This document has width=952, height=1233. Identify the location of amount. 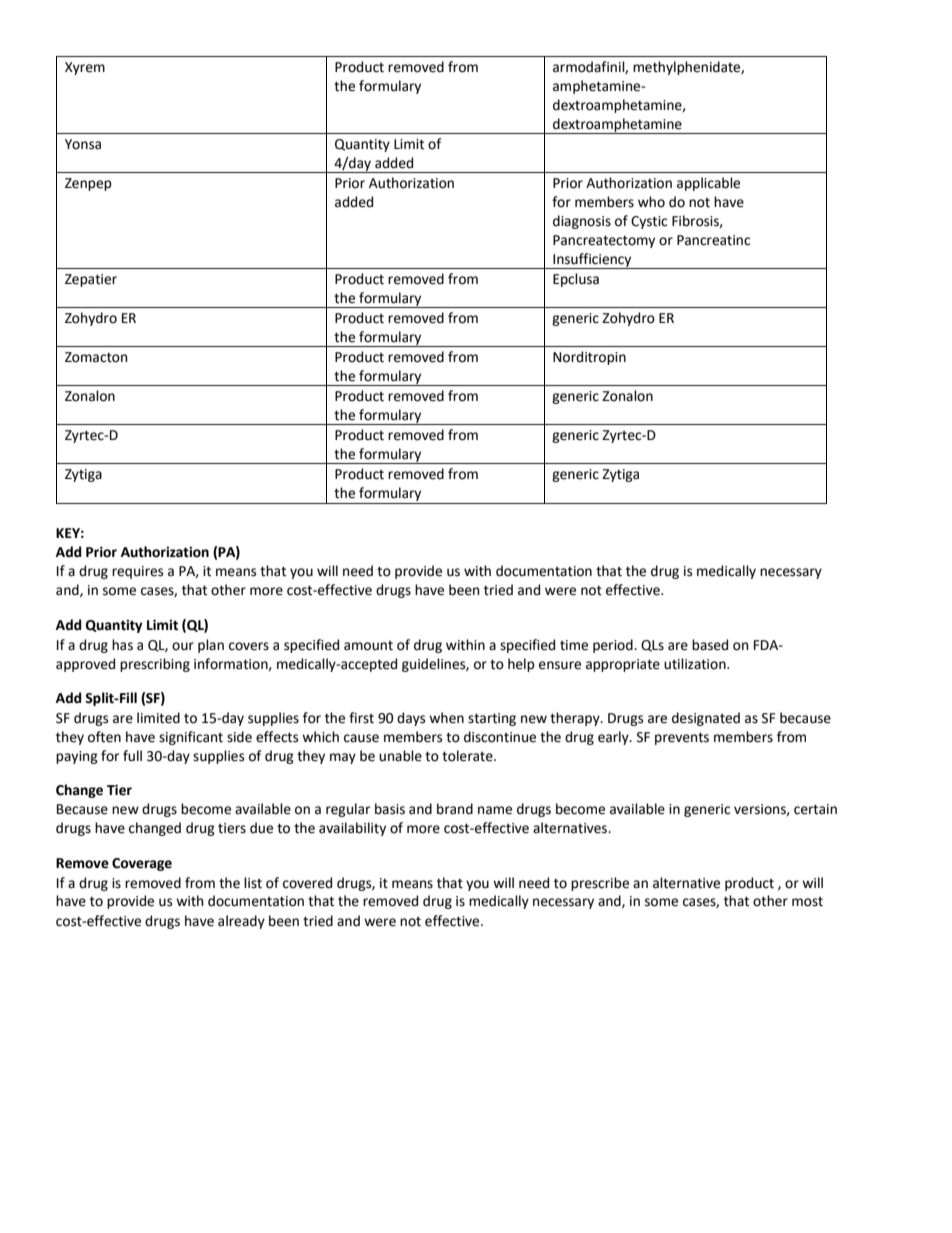
(368, 646).
